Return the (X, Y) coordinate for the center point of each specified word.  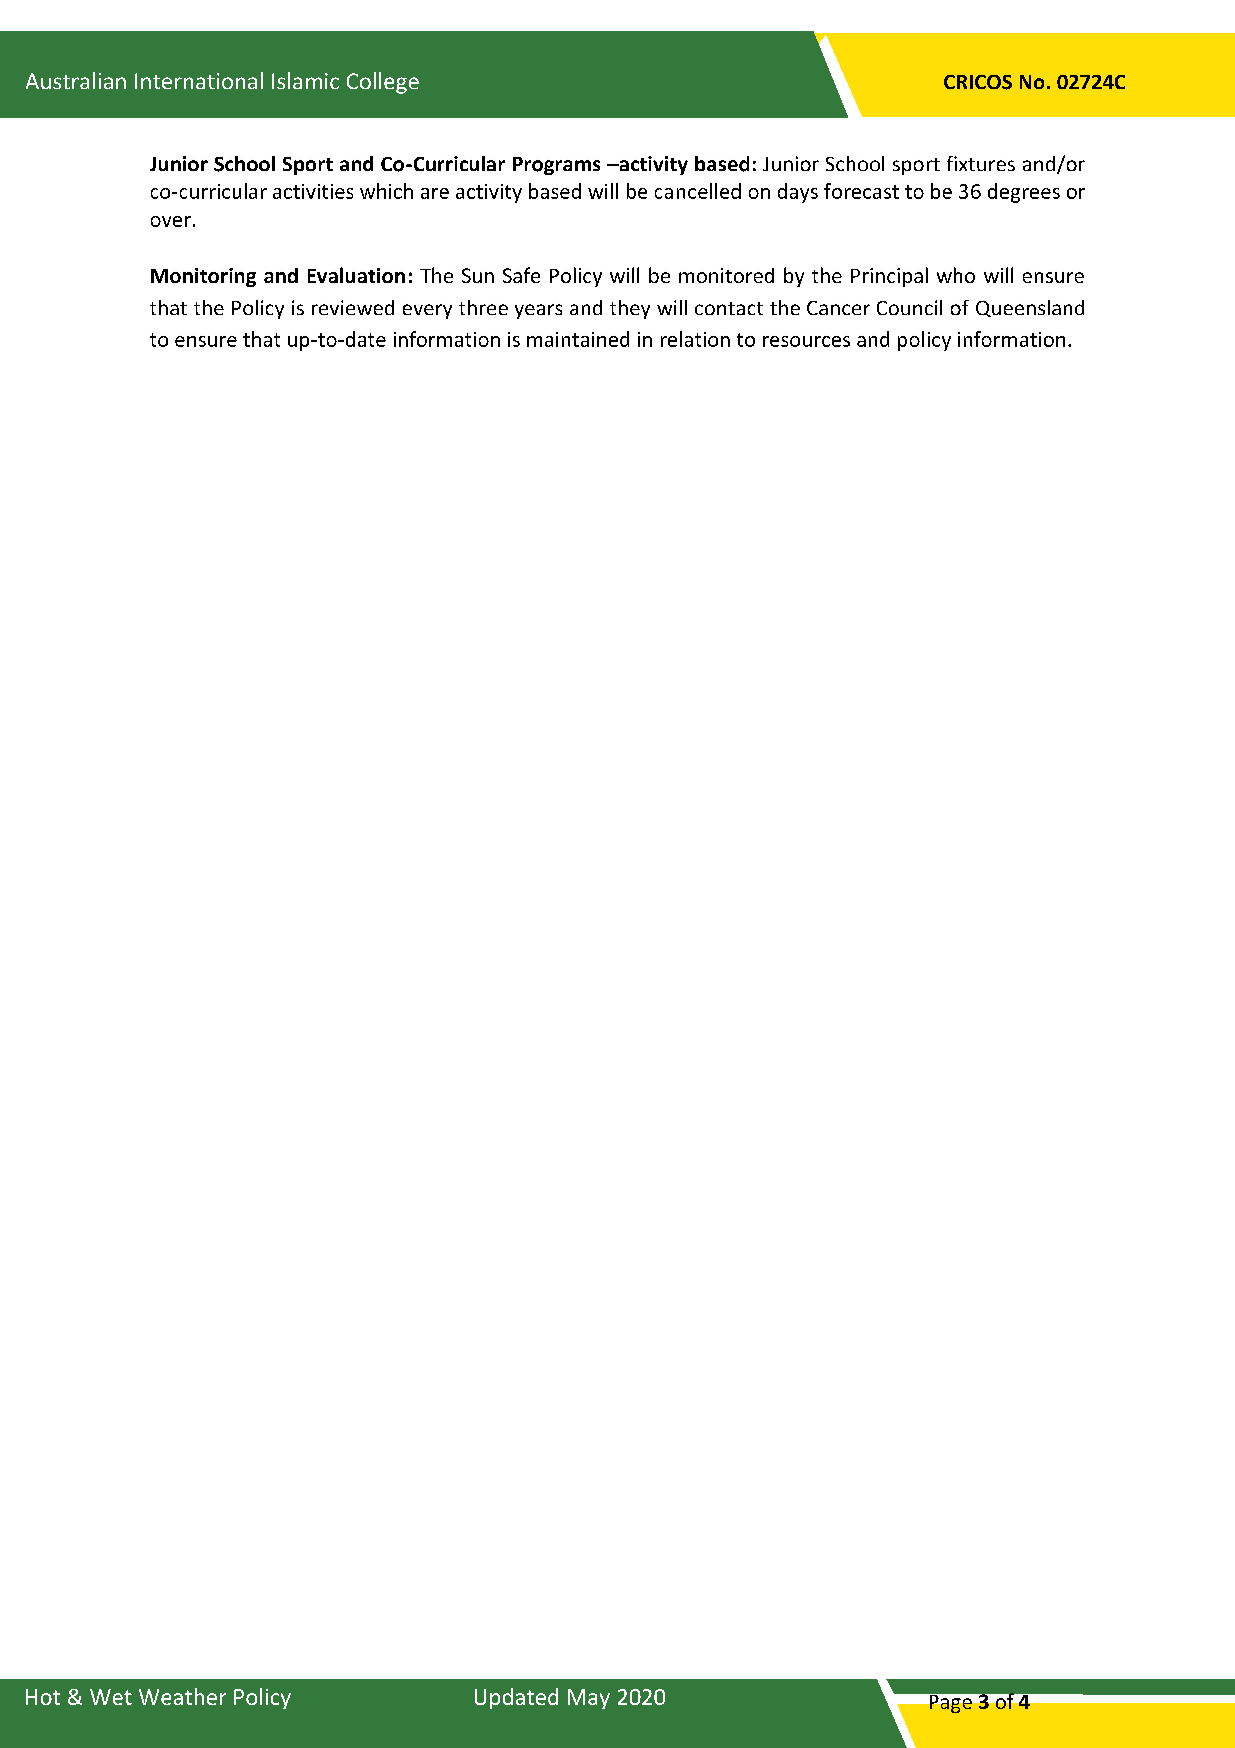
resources (806, 341)
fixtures (981, 163)
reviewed (353, 307)
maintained (578, 339)
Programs (556, 166)
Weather (182, 1696)
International (199, 80)
